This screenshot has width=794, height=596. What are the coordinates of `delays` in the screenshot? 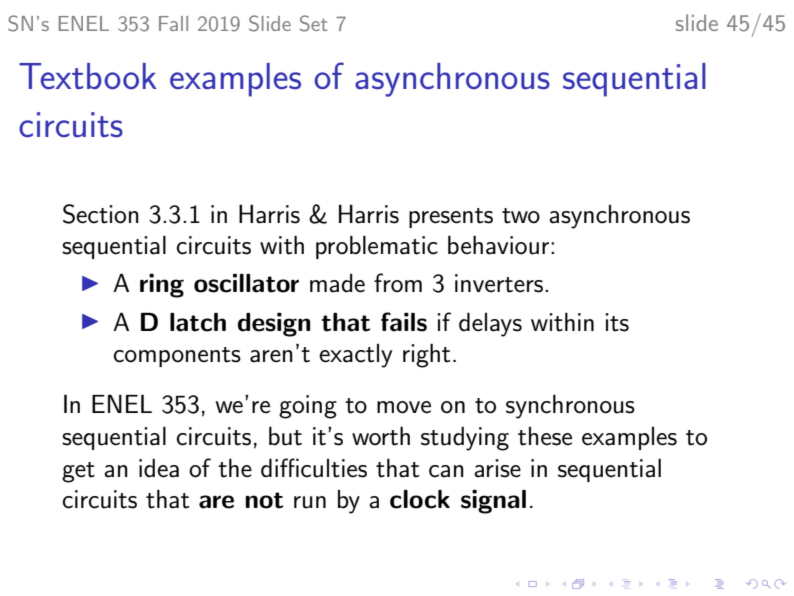 It's located at (490, 324).
